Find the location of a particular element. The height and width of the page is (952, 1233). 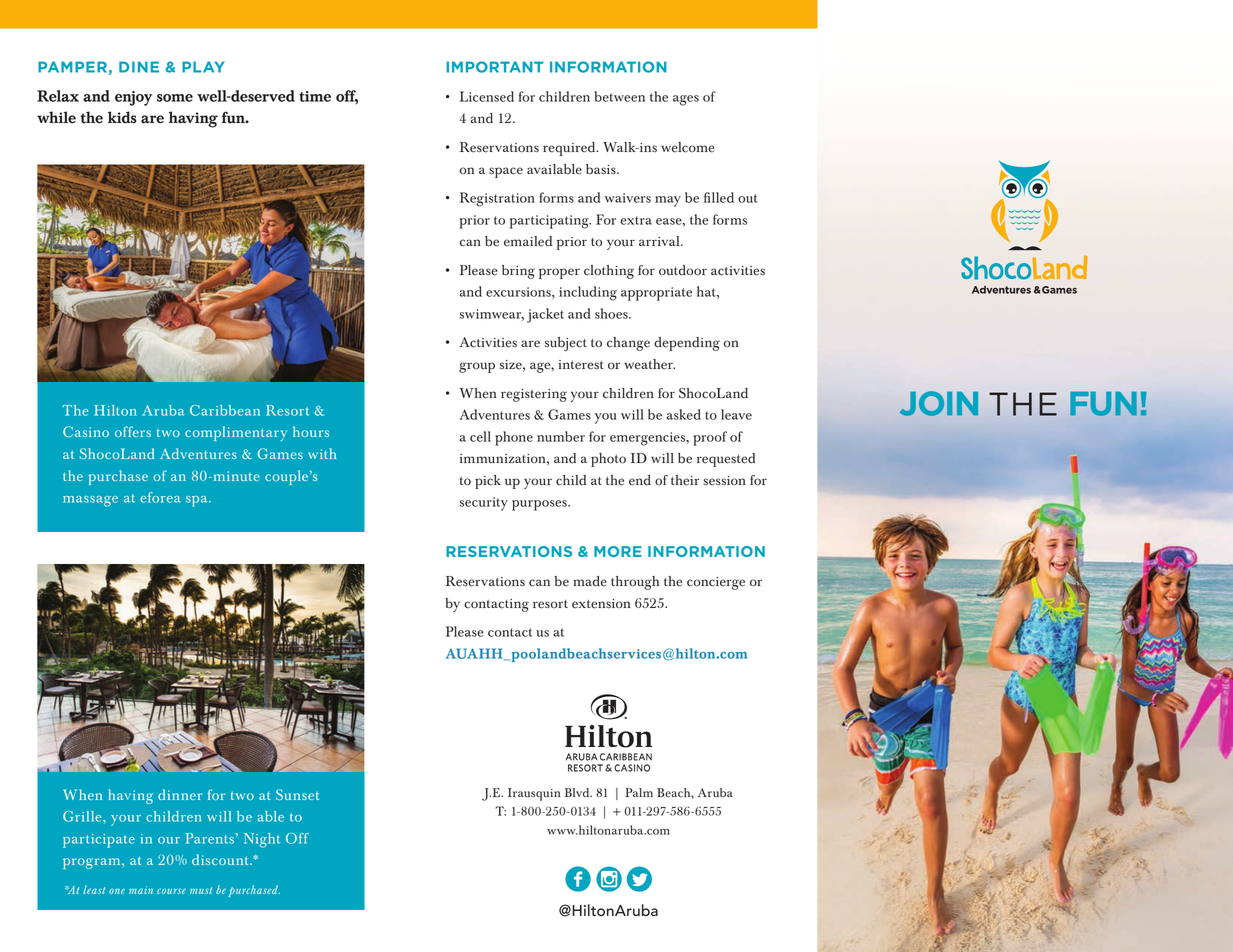

pick is located at coordinates (488, 482).
